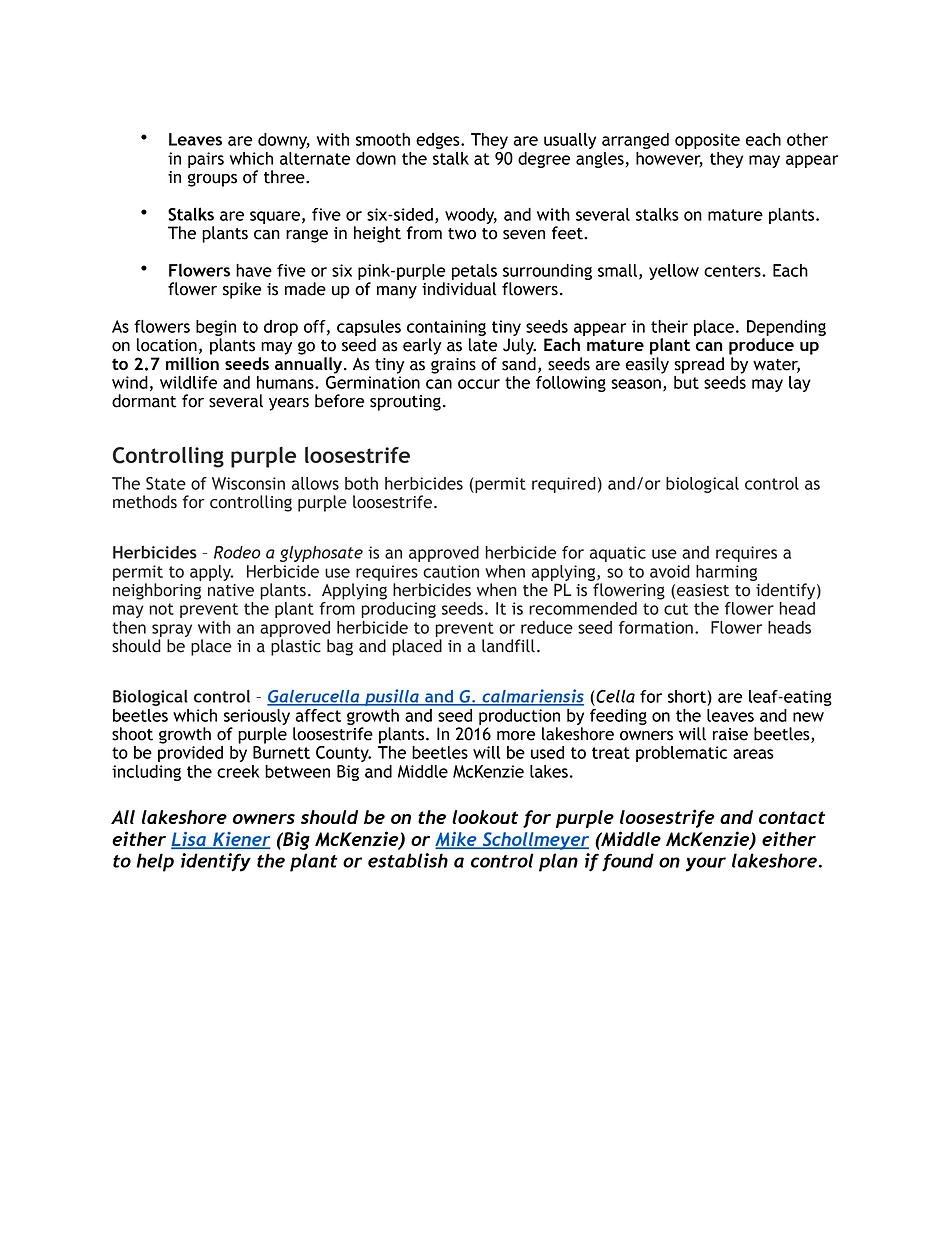  What do you see at coordinates (564, 485) in the screenshot?
I see `required` at bounding box center [564, 485].
